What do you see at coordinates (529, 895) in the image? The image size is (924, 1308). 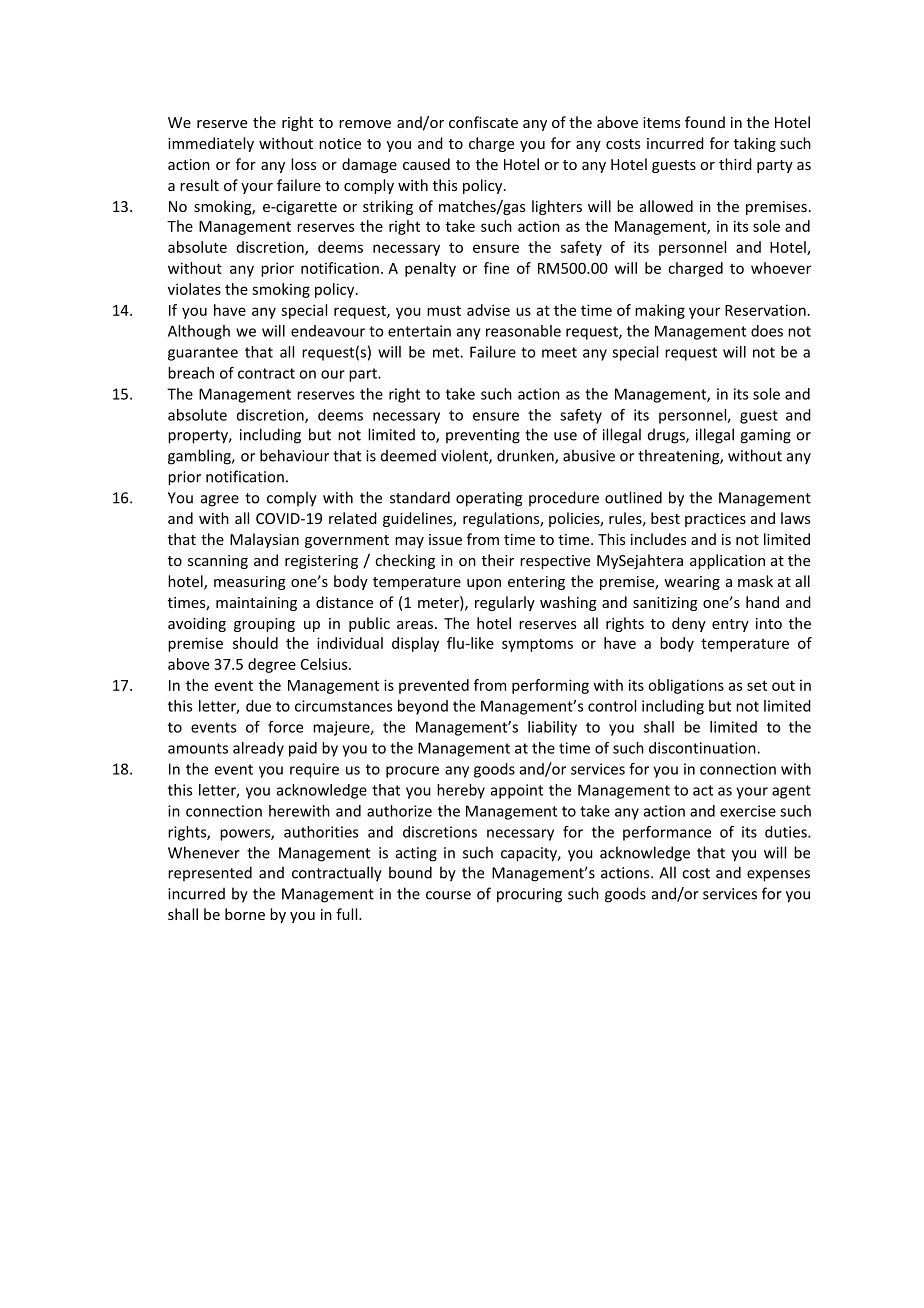 I see `procuring` at bounding box center [529, 895].
